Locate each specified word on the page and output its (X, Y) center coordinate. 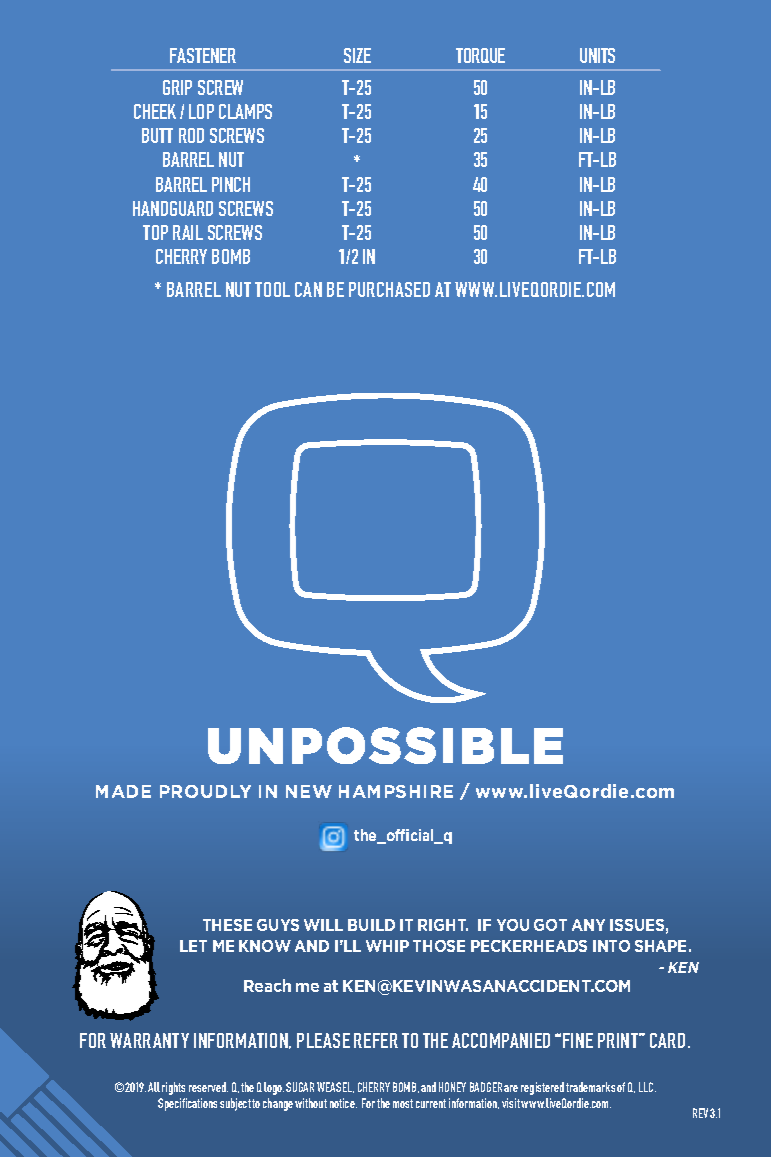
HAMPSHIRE (396, 791)
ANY (588, 925)
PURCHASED (389, 289)
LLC (647, 1087)
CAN (308, 289)
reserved (208, 1087)
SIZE (357, 55)
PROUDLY (205, 791)
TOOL (272, 289)
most (403, 1103)
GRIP (177, 87)
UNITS (597, 55)
